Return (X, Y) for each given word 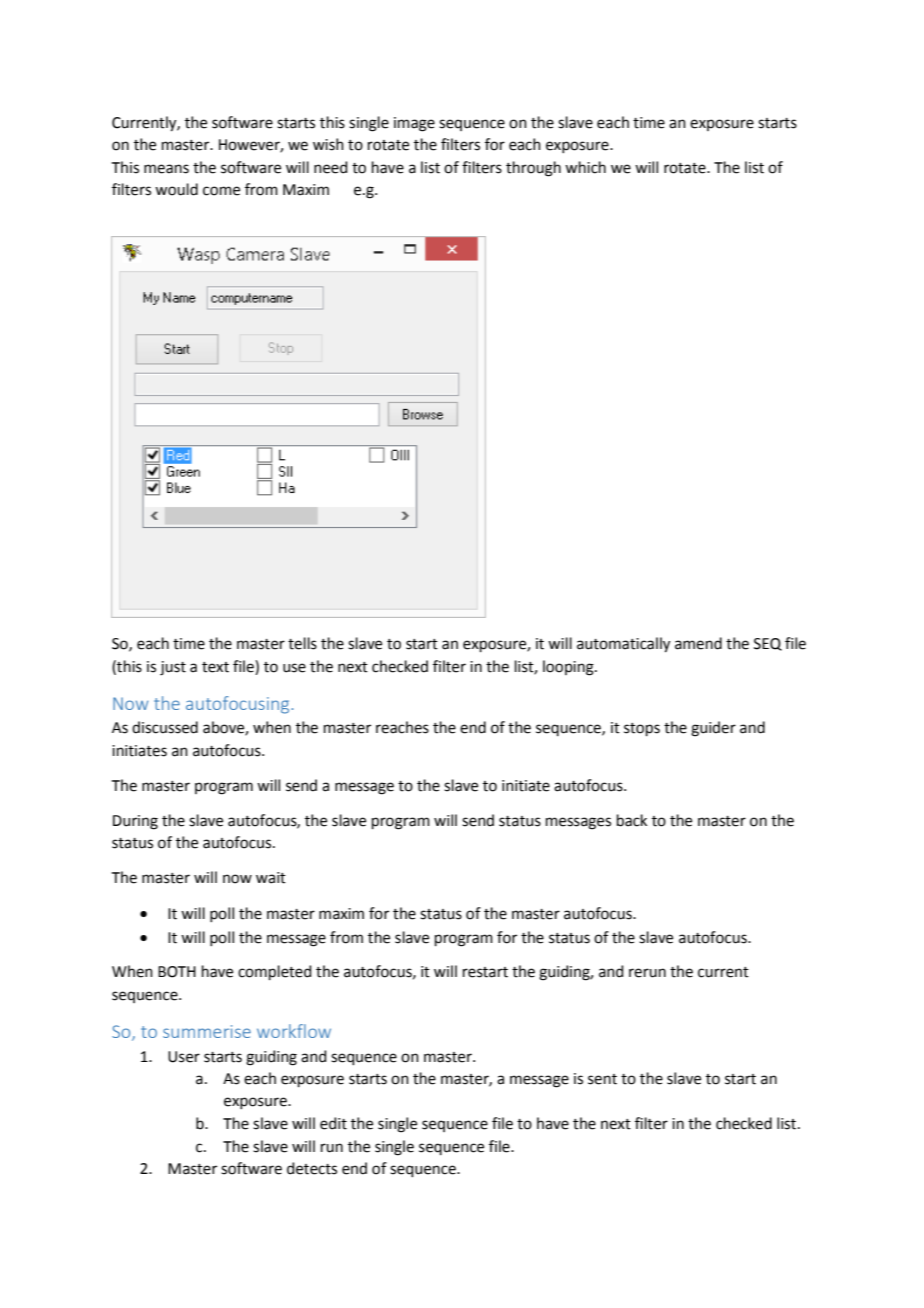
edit (333, 1123)
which (585, 167)
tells (302, 643)
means (166, 169)
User (184, 1057)
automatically (623, 645)
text (215, 667)
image (414, 124)
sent (602, 1079)
